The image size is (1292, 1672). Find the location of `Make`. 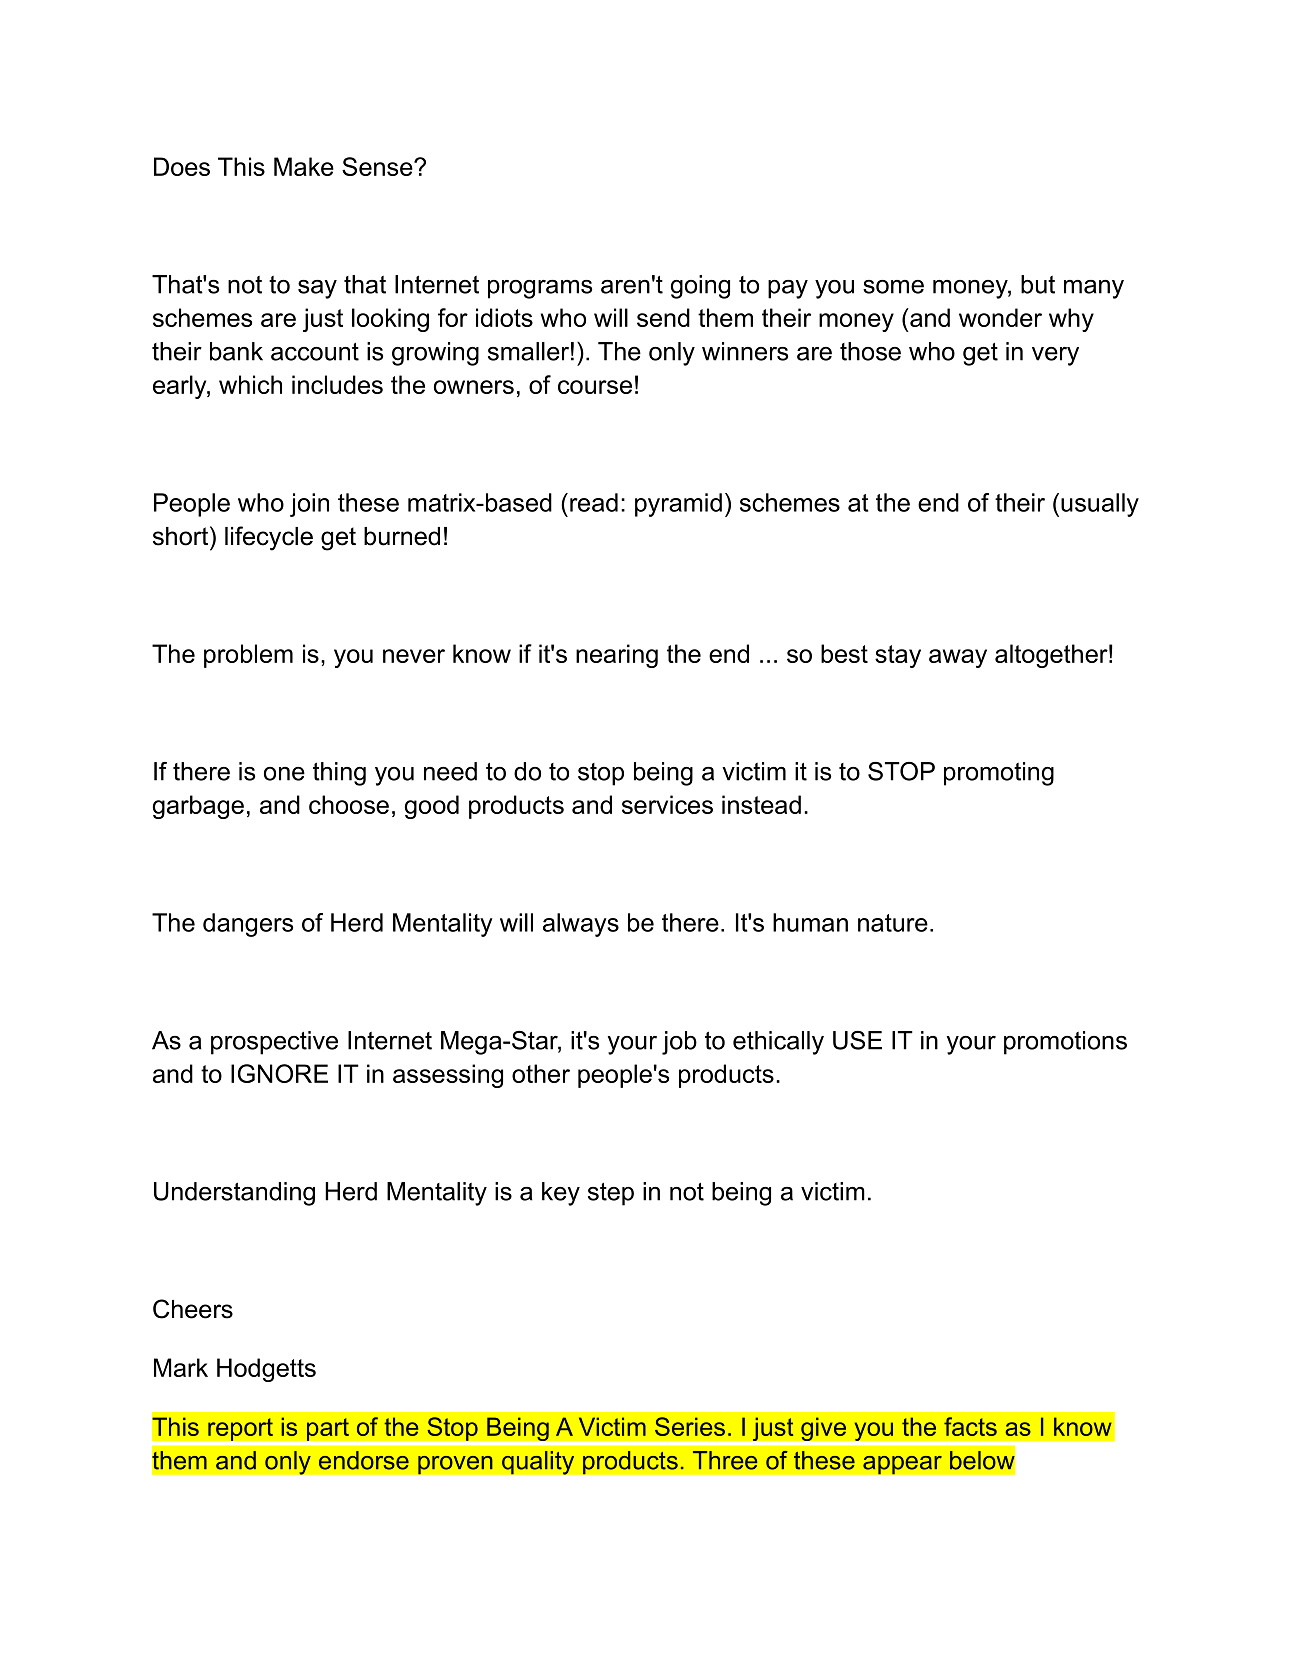

Make is located at coordinates (304, 166).
